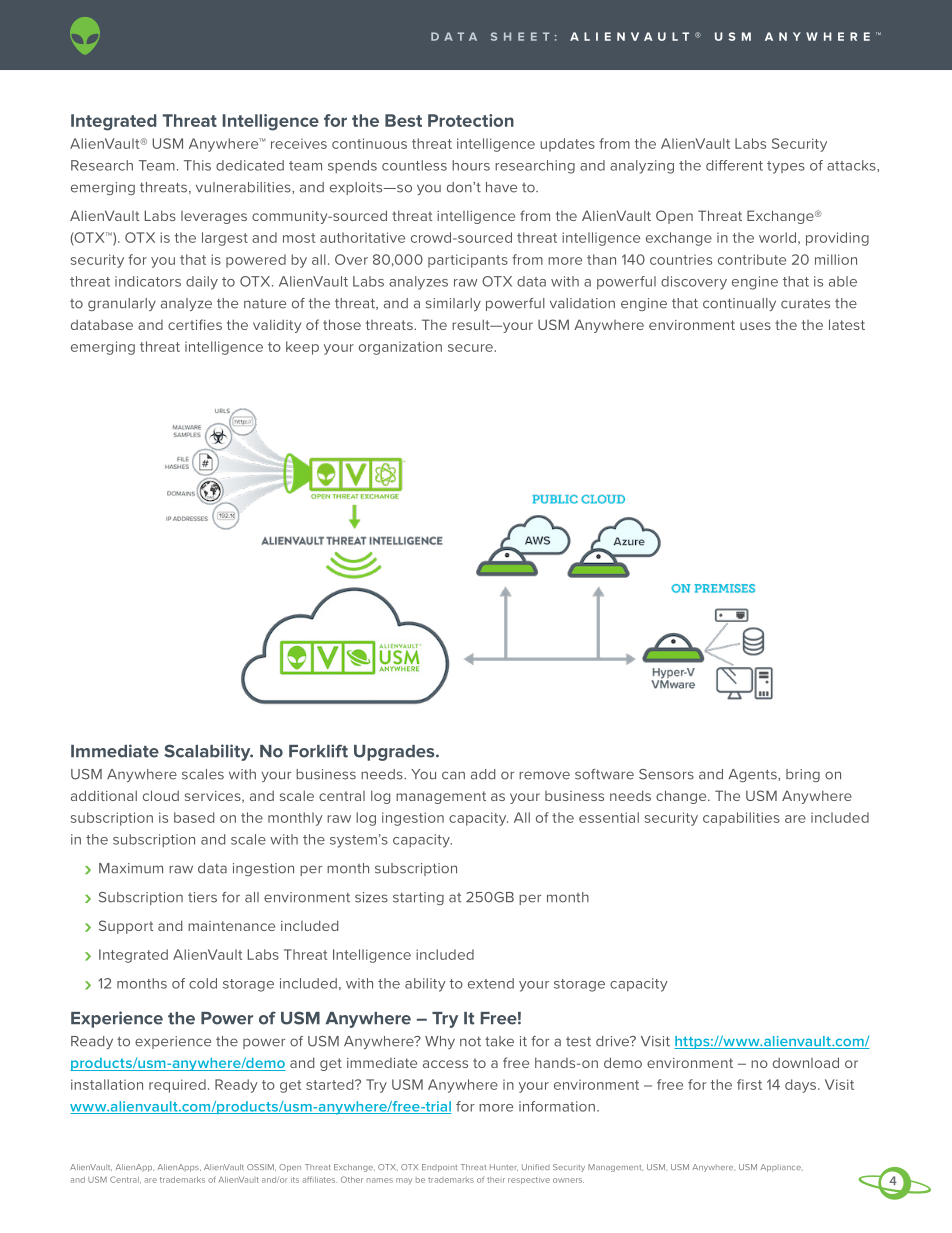  What do you see at coordinates (471, 348) in the image?
I see `secure` at bounding box center [471, 348].
